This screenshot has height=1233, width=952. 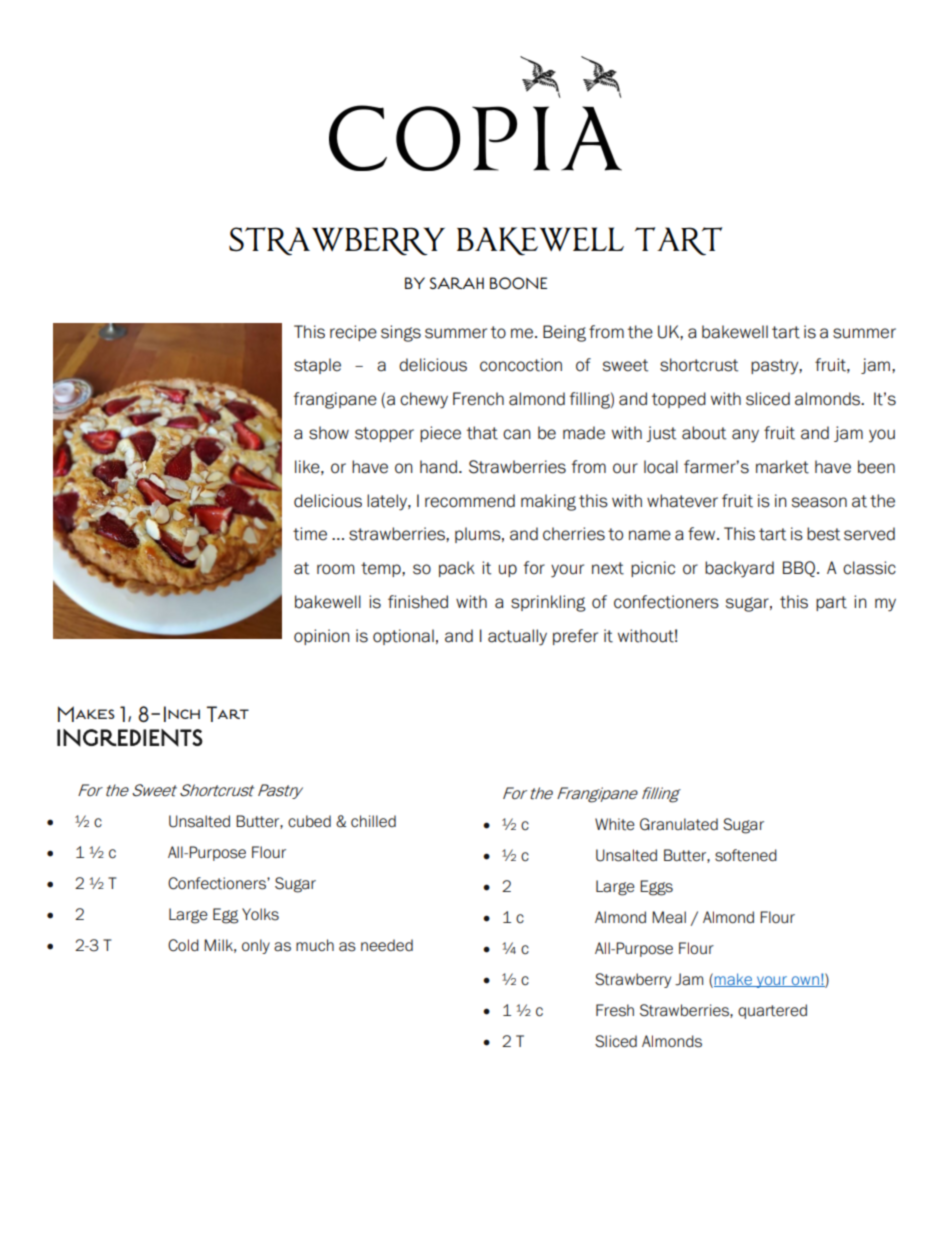 What do you see at coordinates (329, 433) in the screenshot?
I see `show` at bounding box center [329, 433].
